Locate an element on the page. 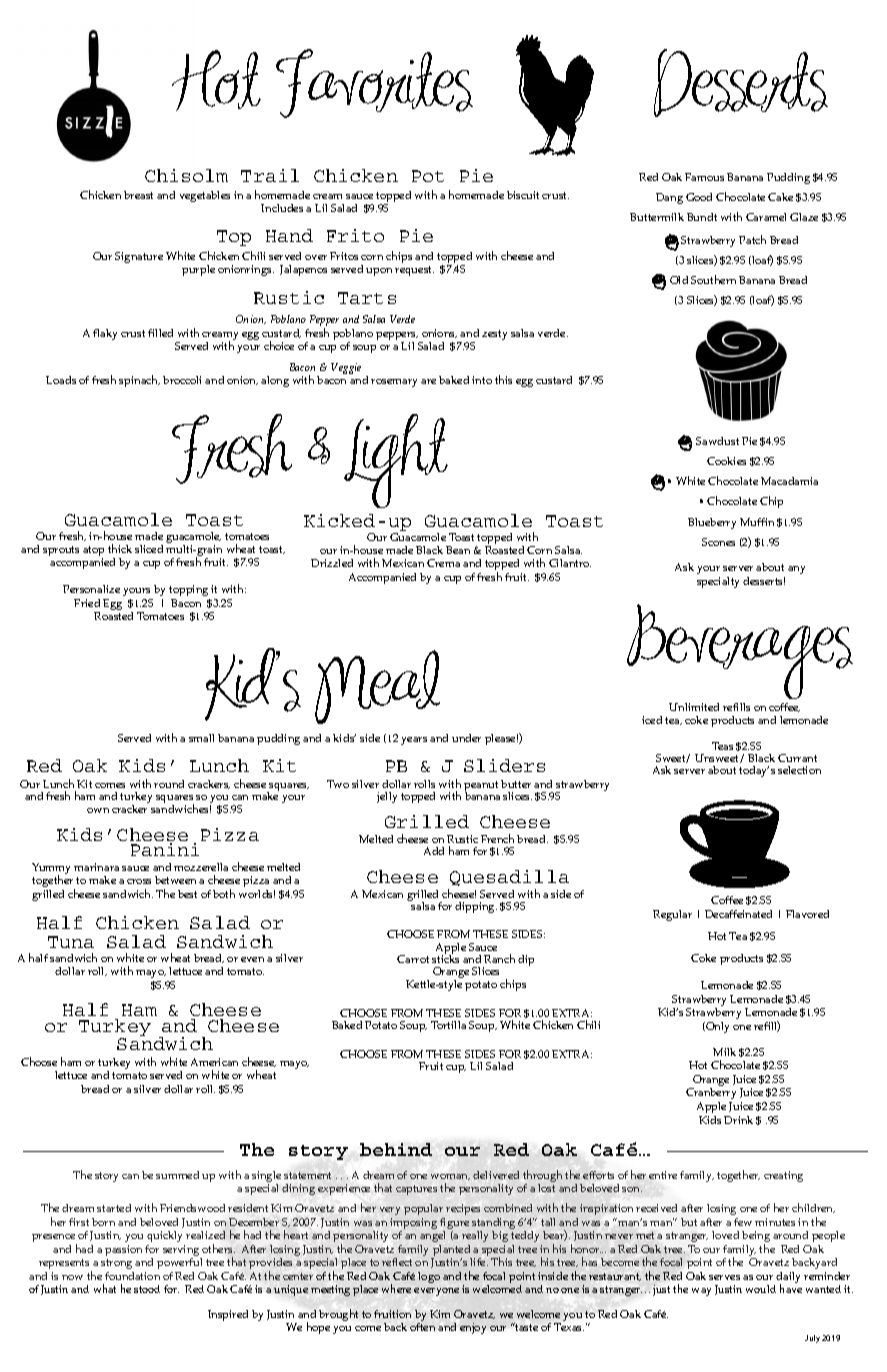  Bean is located at coordinates (458, 550).
